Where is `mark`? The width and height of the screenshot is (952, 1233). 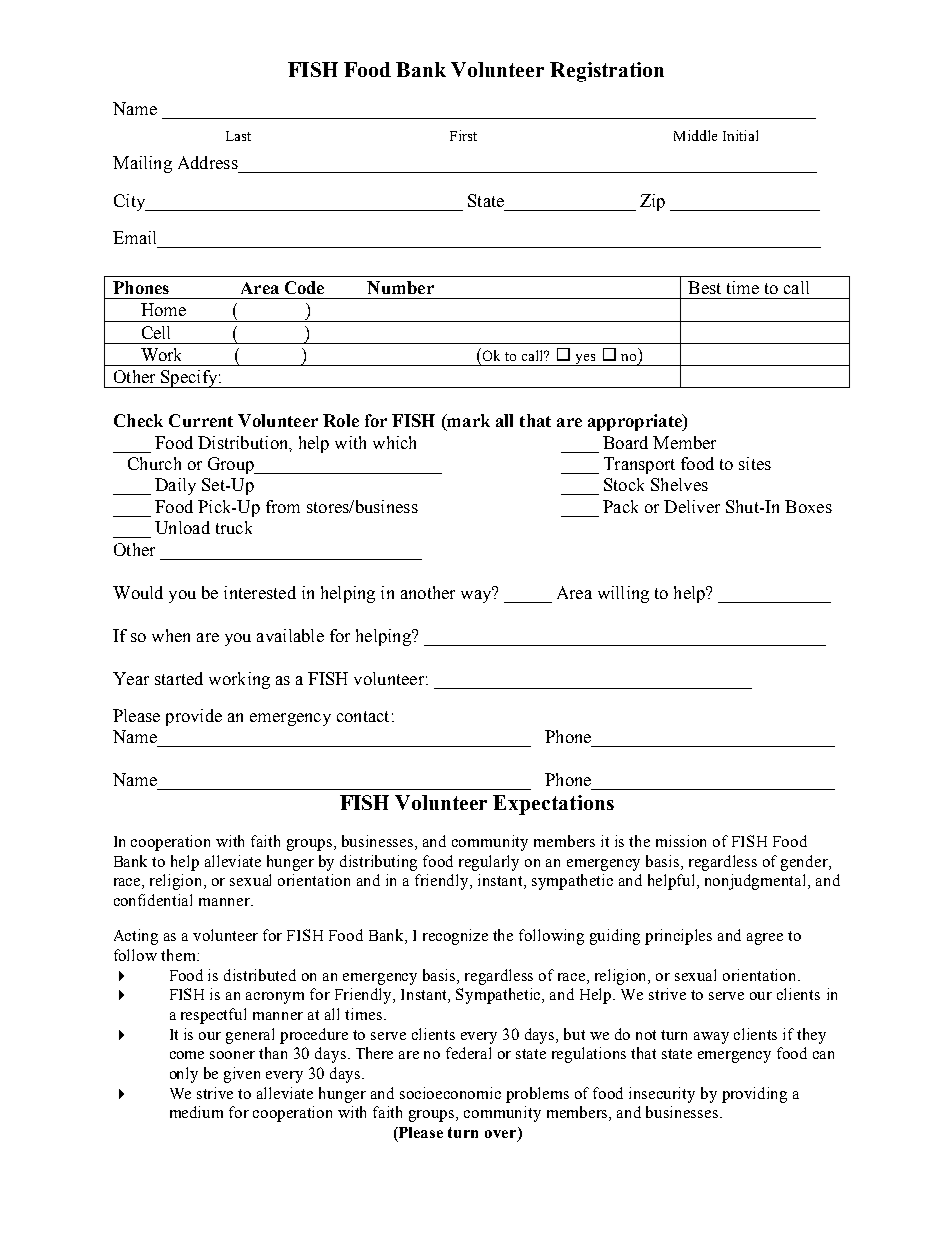 mark is located at coordinates (467, 420).
